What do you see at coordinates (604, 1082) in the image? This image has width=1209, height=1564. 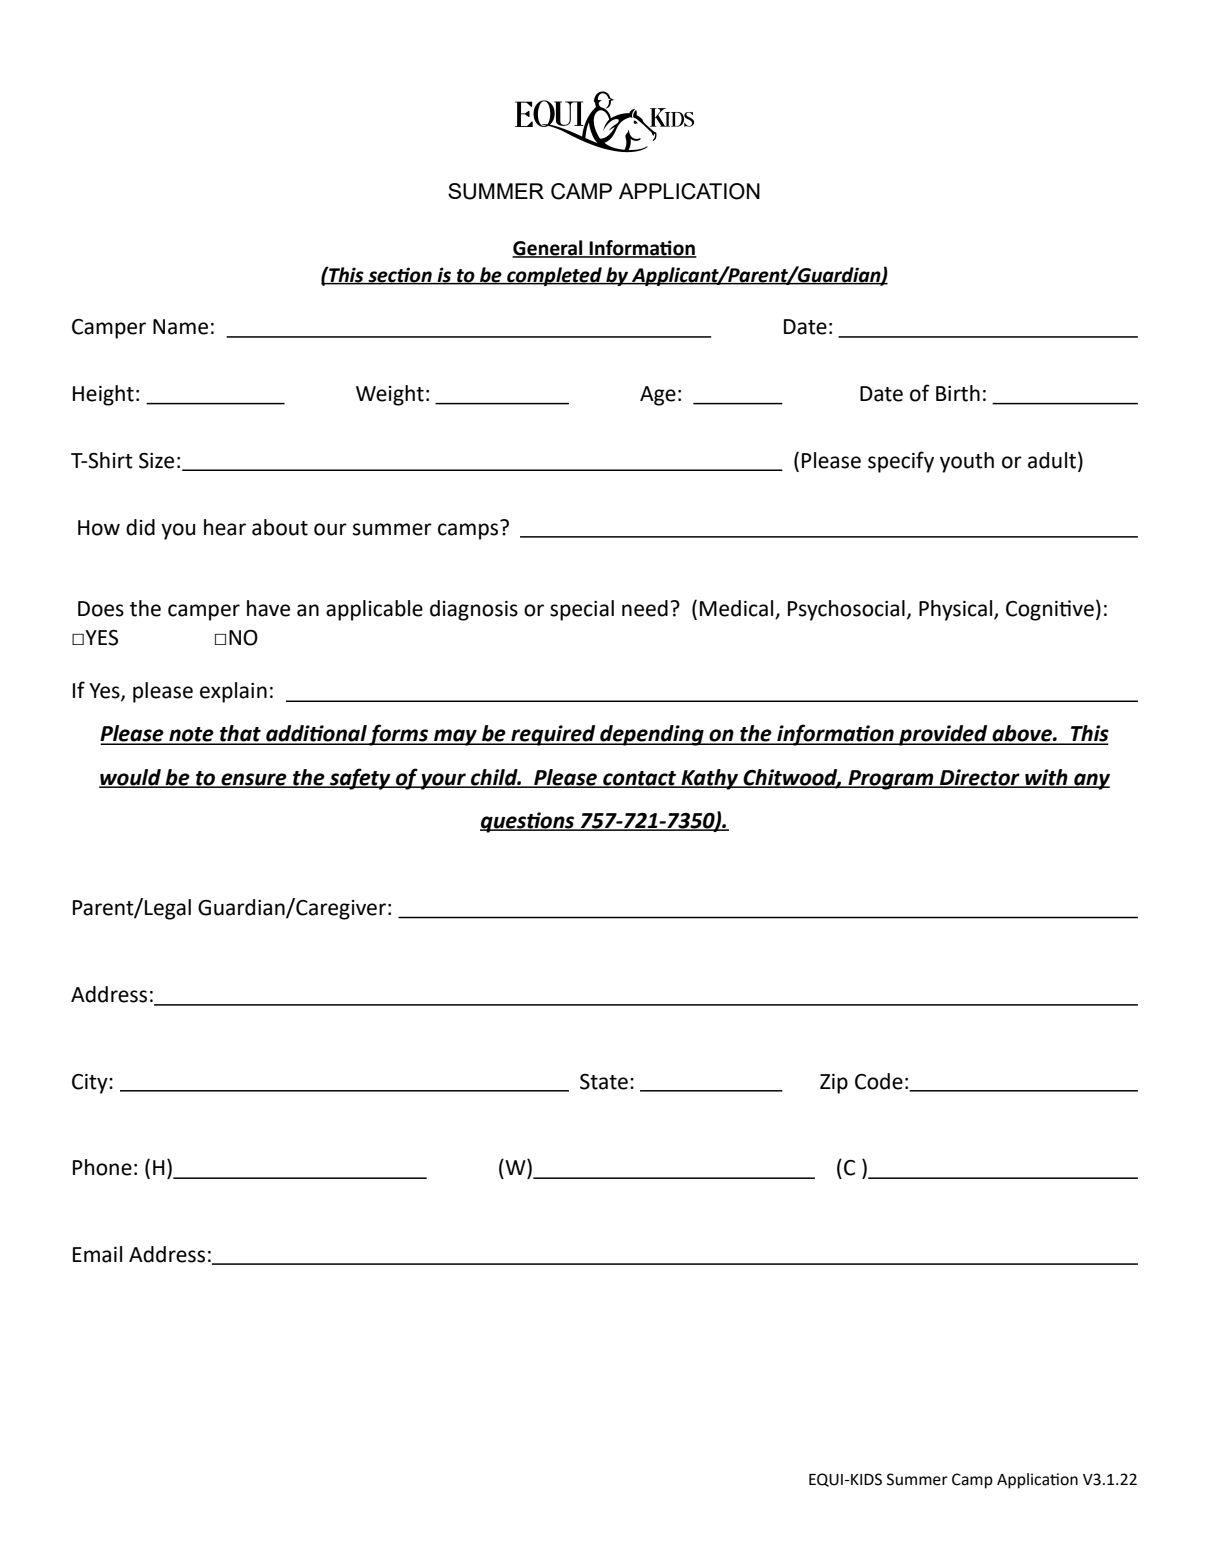 I see `State` at bounding box center [604, 1082].
